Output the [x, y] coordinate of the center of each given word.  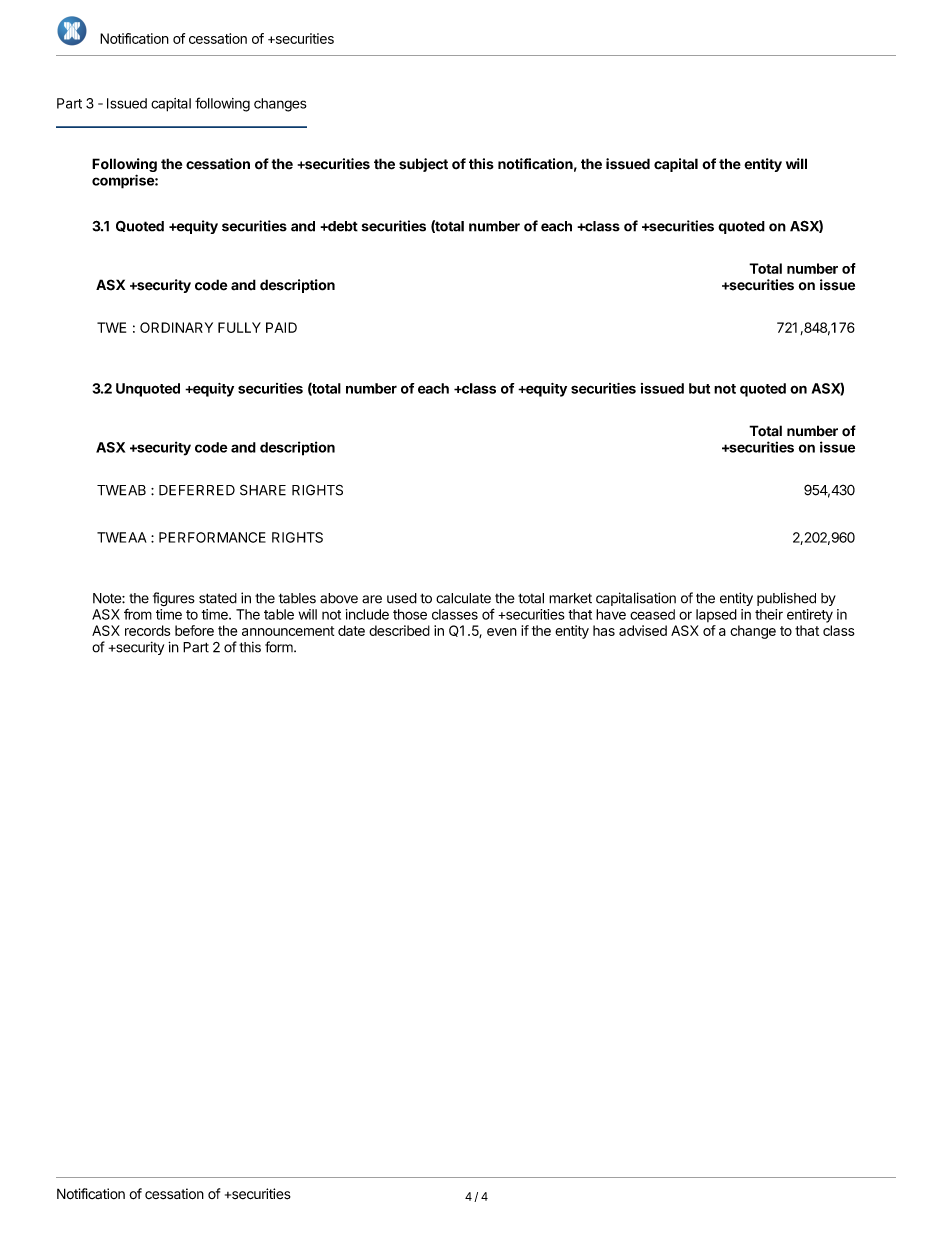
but [699, 388]
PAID [281, 327]
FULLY [239, 327]
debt [342, 226]
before [194, 630]
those [410, 614]
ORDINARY [176, 327]
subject [423, 165]
